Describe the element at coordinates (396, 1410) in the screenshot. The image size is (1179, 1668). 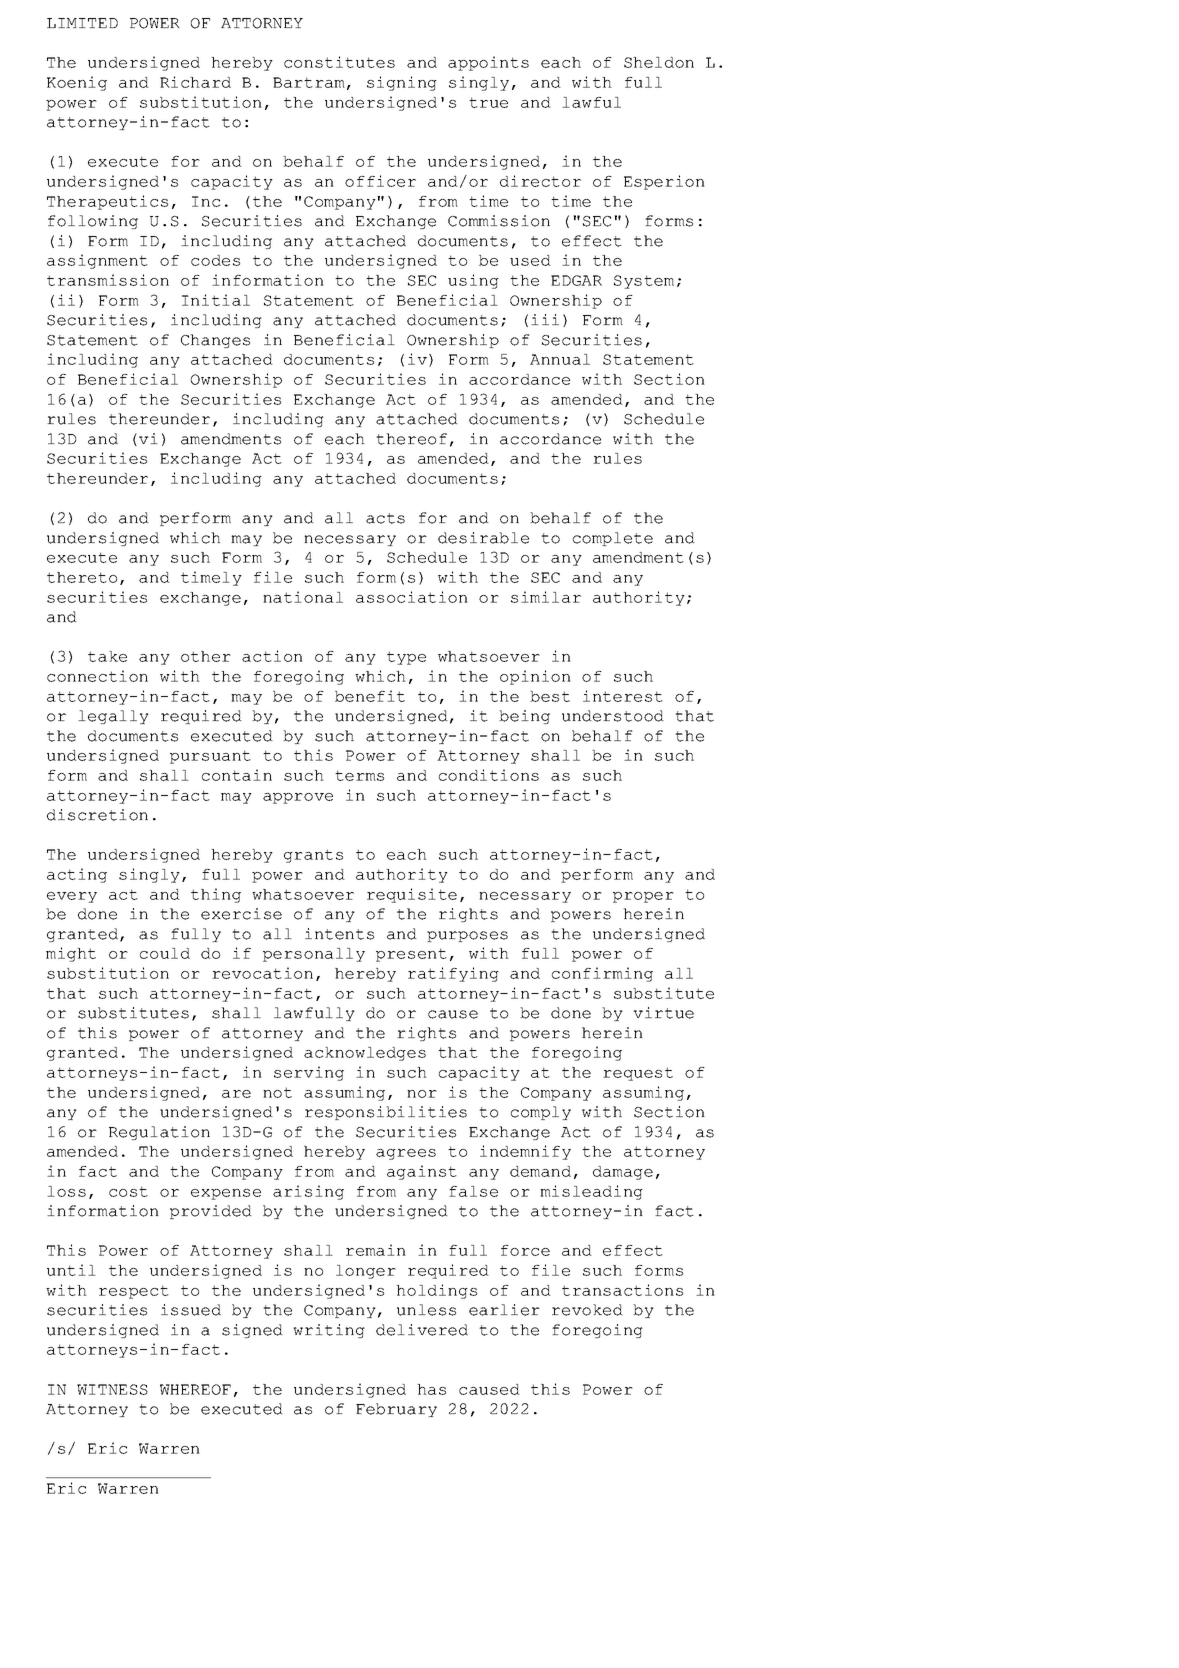
I see `February` at that location.
